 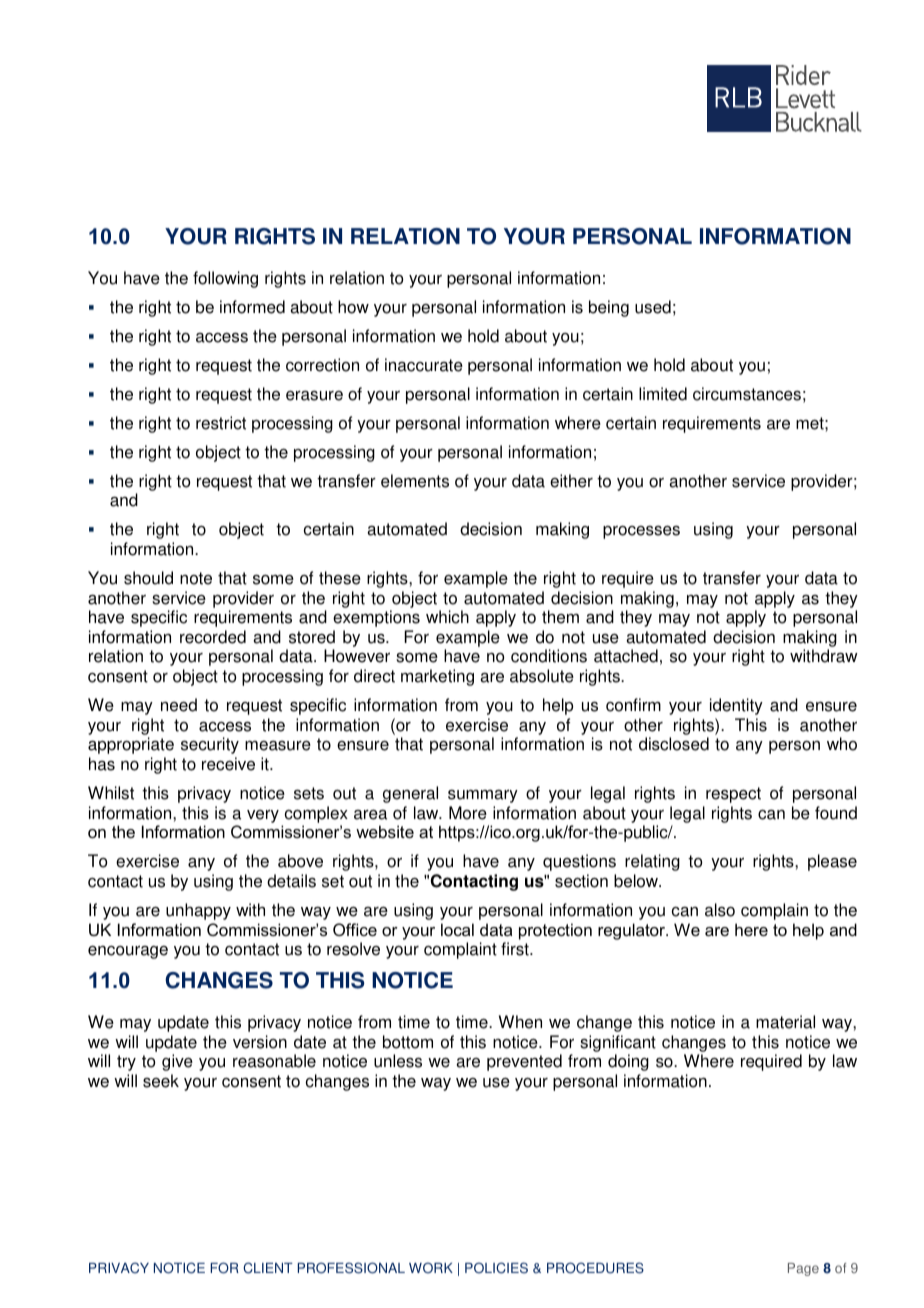 I want to click on unhappy, so click(x=198, y=911).
